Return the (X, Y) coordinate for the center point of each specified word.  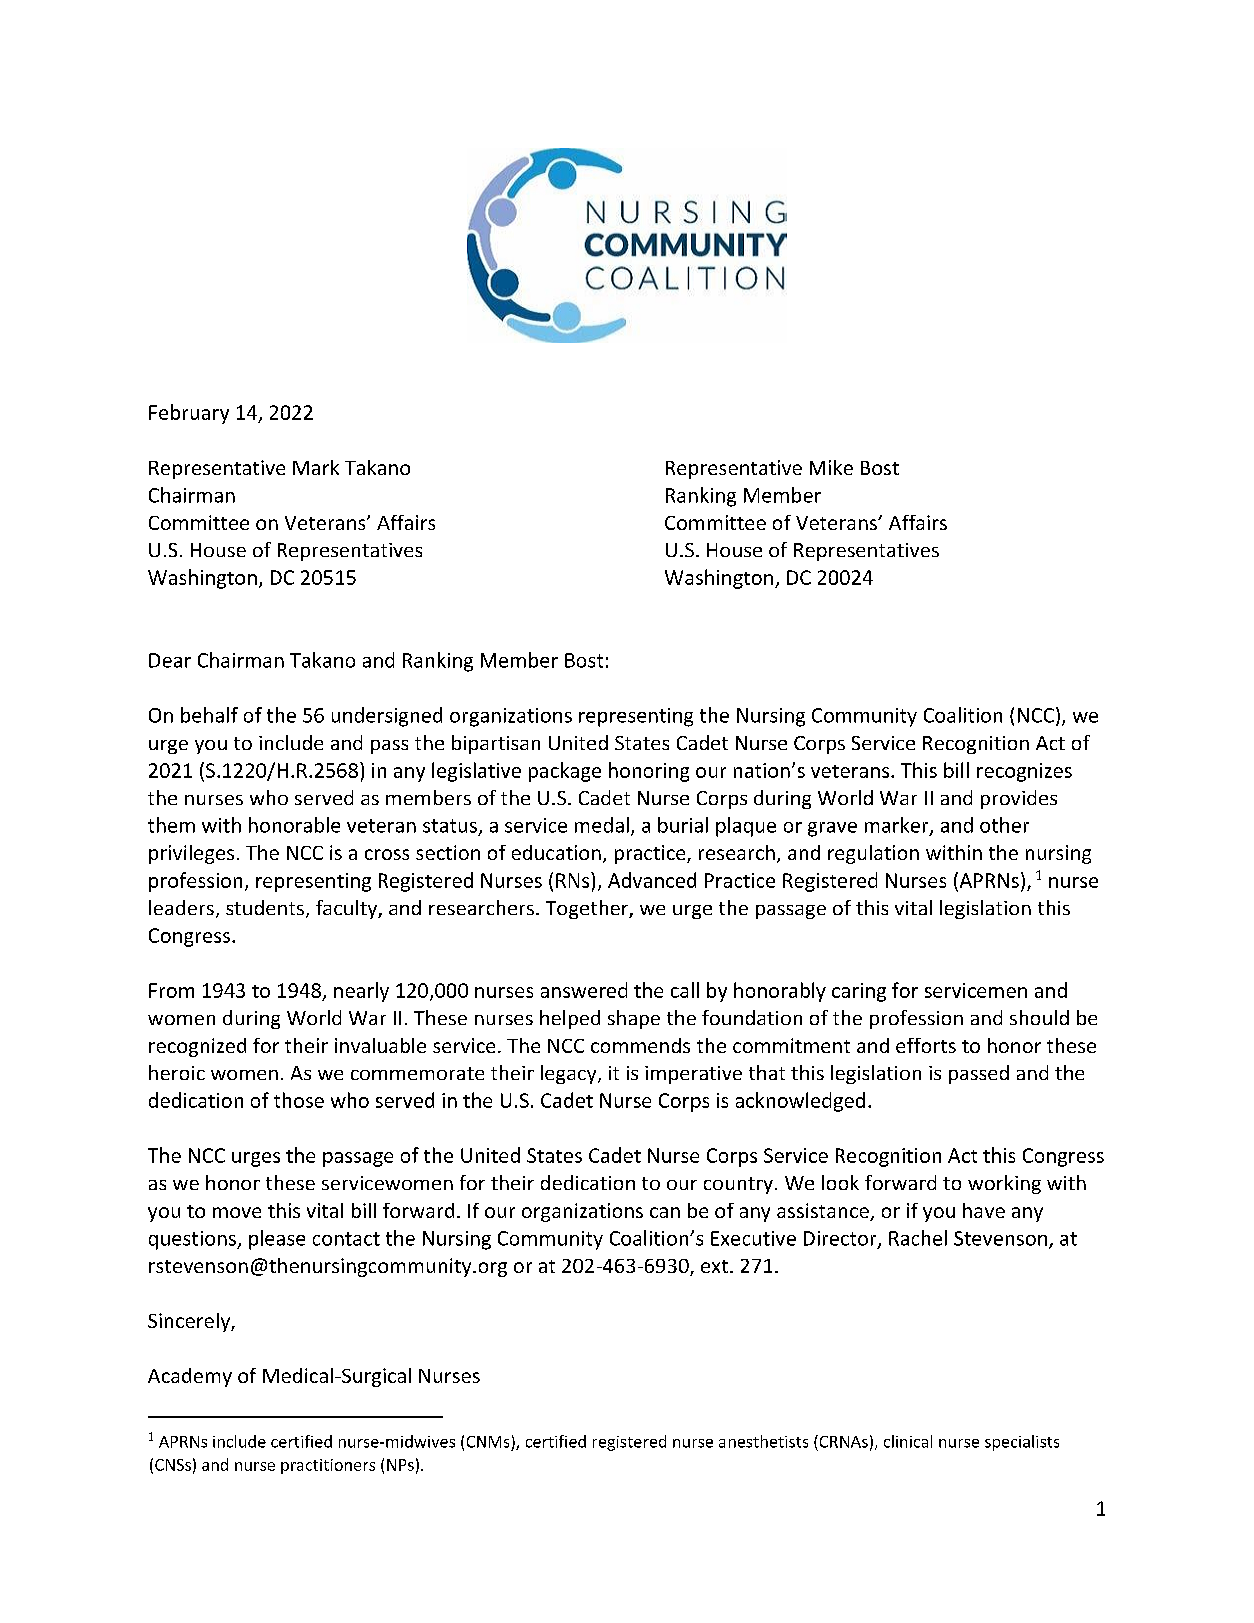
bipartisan (496, 744)
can (665, 1212)
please (277, 1240)
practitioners (328, 1466)
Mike (831, 467)
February (189, 414)
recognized (197, 1047)
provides (1019, 799)
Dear (170, 660)
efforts (926, 1045)
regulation (873, 854)
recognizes (1024, 772)
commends (640, 1045)
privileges (191, 854)
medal (602, 825)
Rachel (918, 1238)
